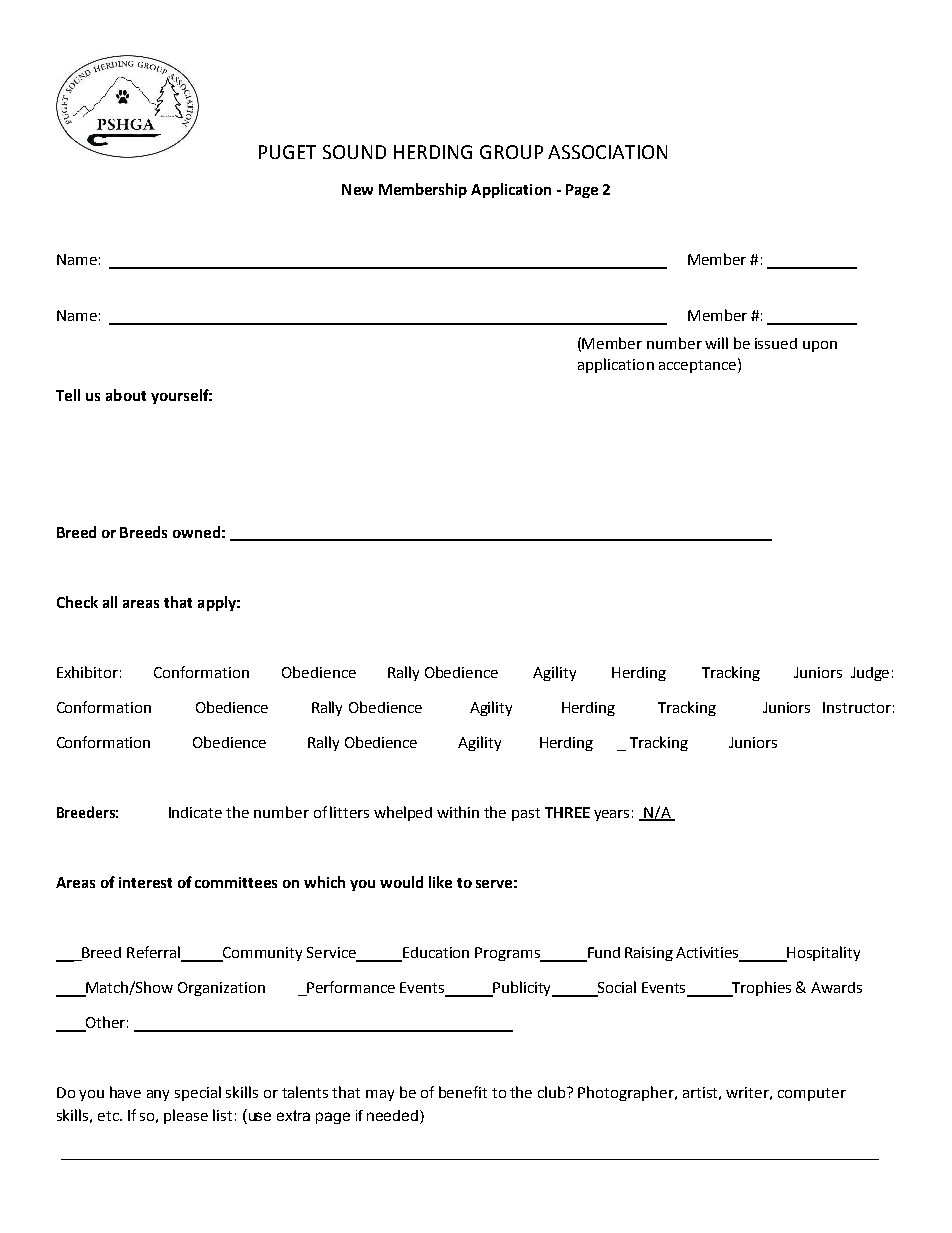 The width and height of the document is (952, 1233). What do you see at coordinates (716, 343) in the document?
I see `will` at bounding box center [716, 343].
